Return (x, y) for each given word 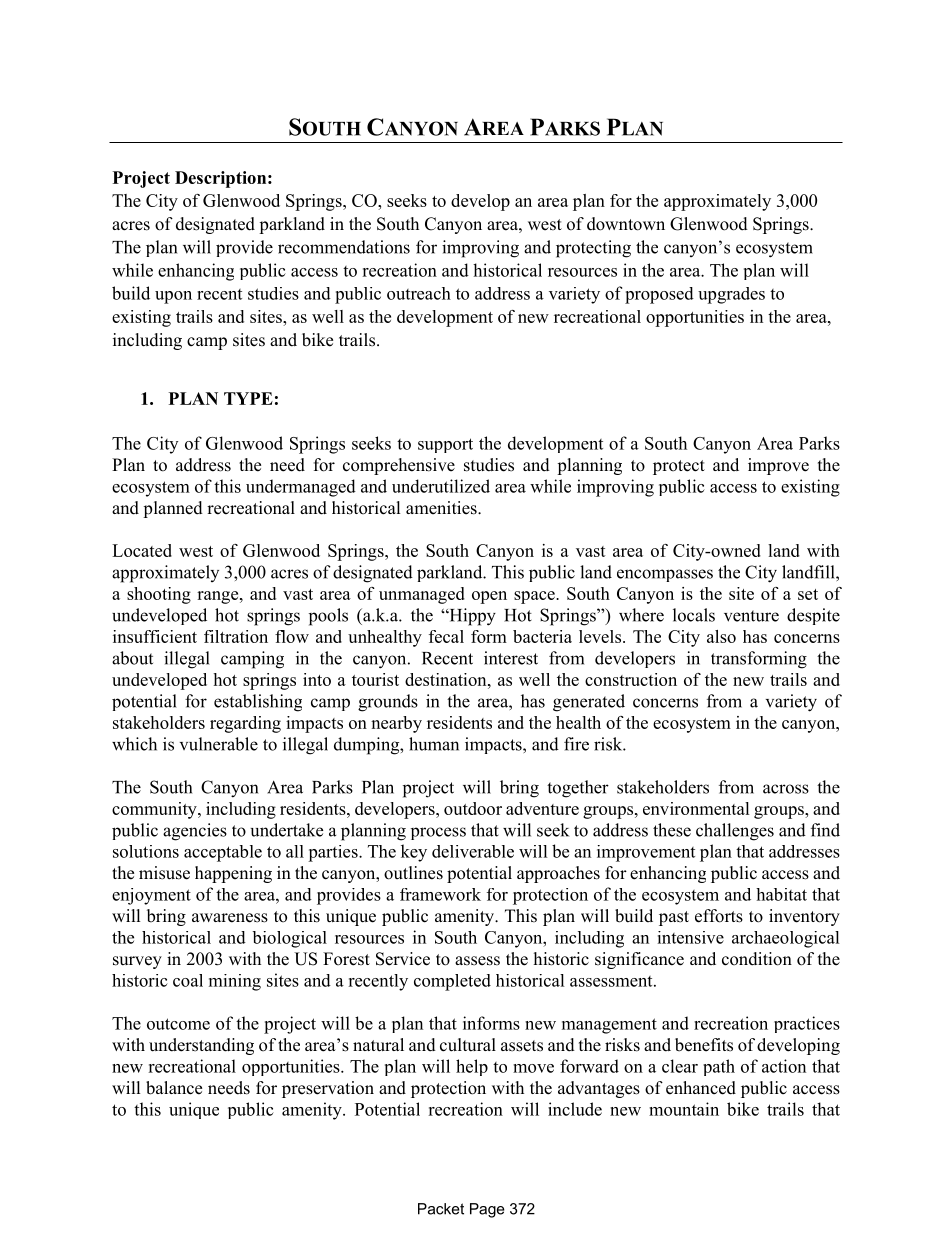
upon (173, 297)
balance (174, 1088)
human (434, 744)
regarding (245, 724)
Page (487, 1210)
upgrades (731, 295)
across (786, 789)
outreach (419, 293)
